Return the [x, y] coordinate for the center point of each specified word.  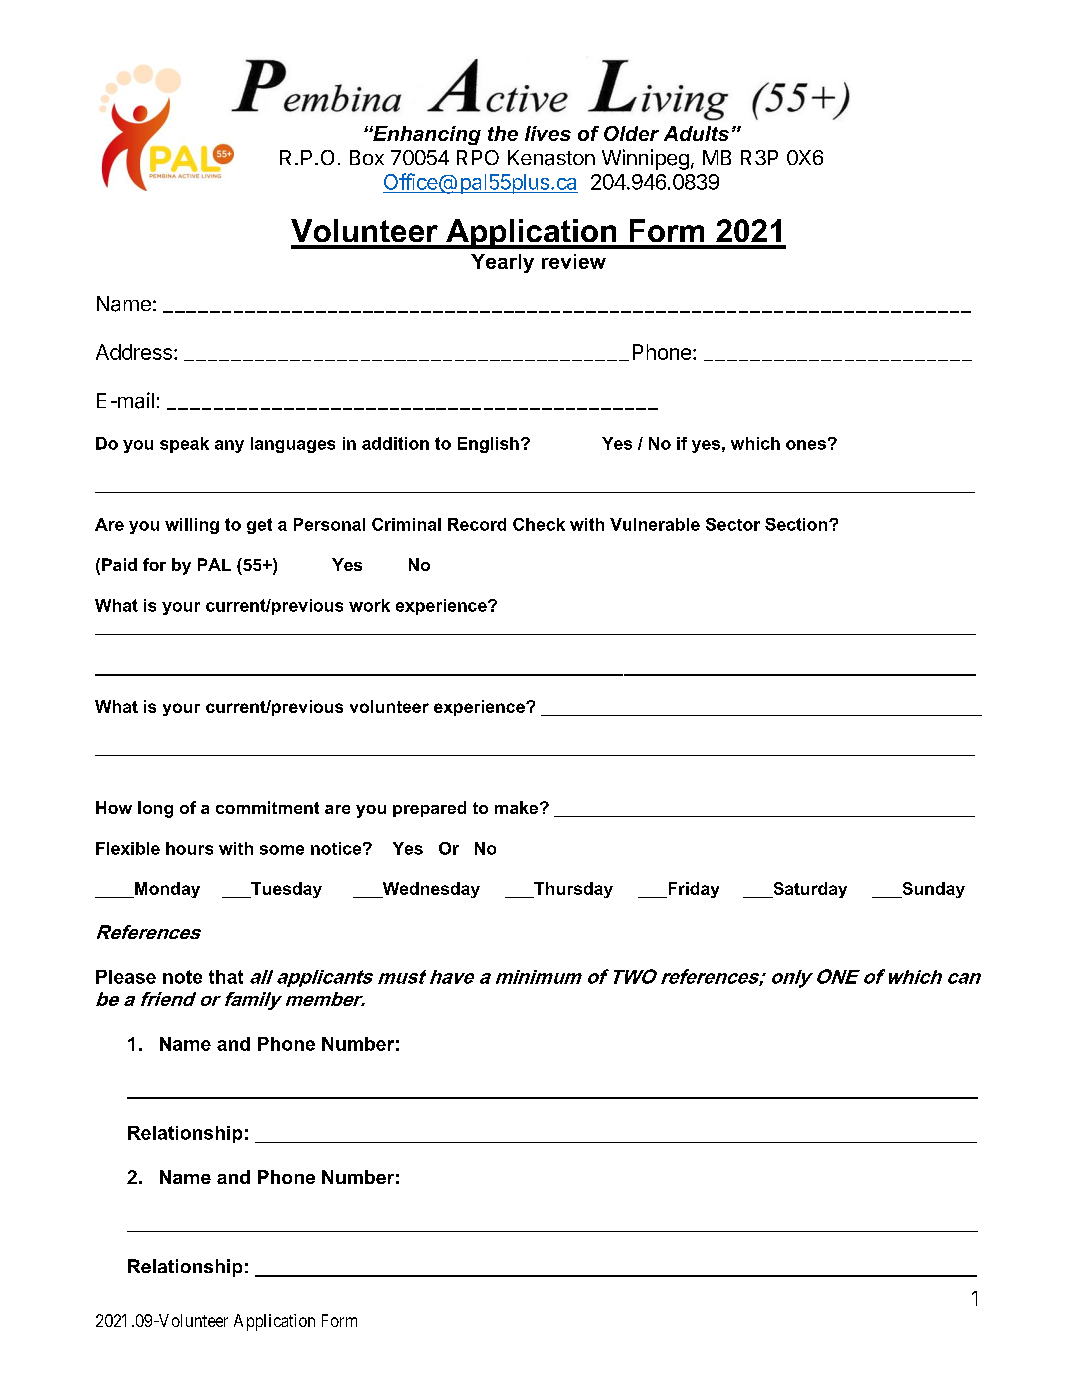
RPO [478, 157]
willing [192, 526]
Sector [733, 524]
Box [367, 157]
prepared [429, 809]
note [182, 977]
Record [477, 524]
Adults [696, 133]
